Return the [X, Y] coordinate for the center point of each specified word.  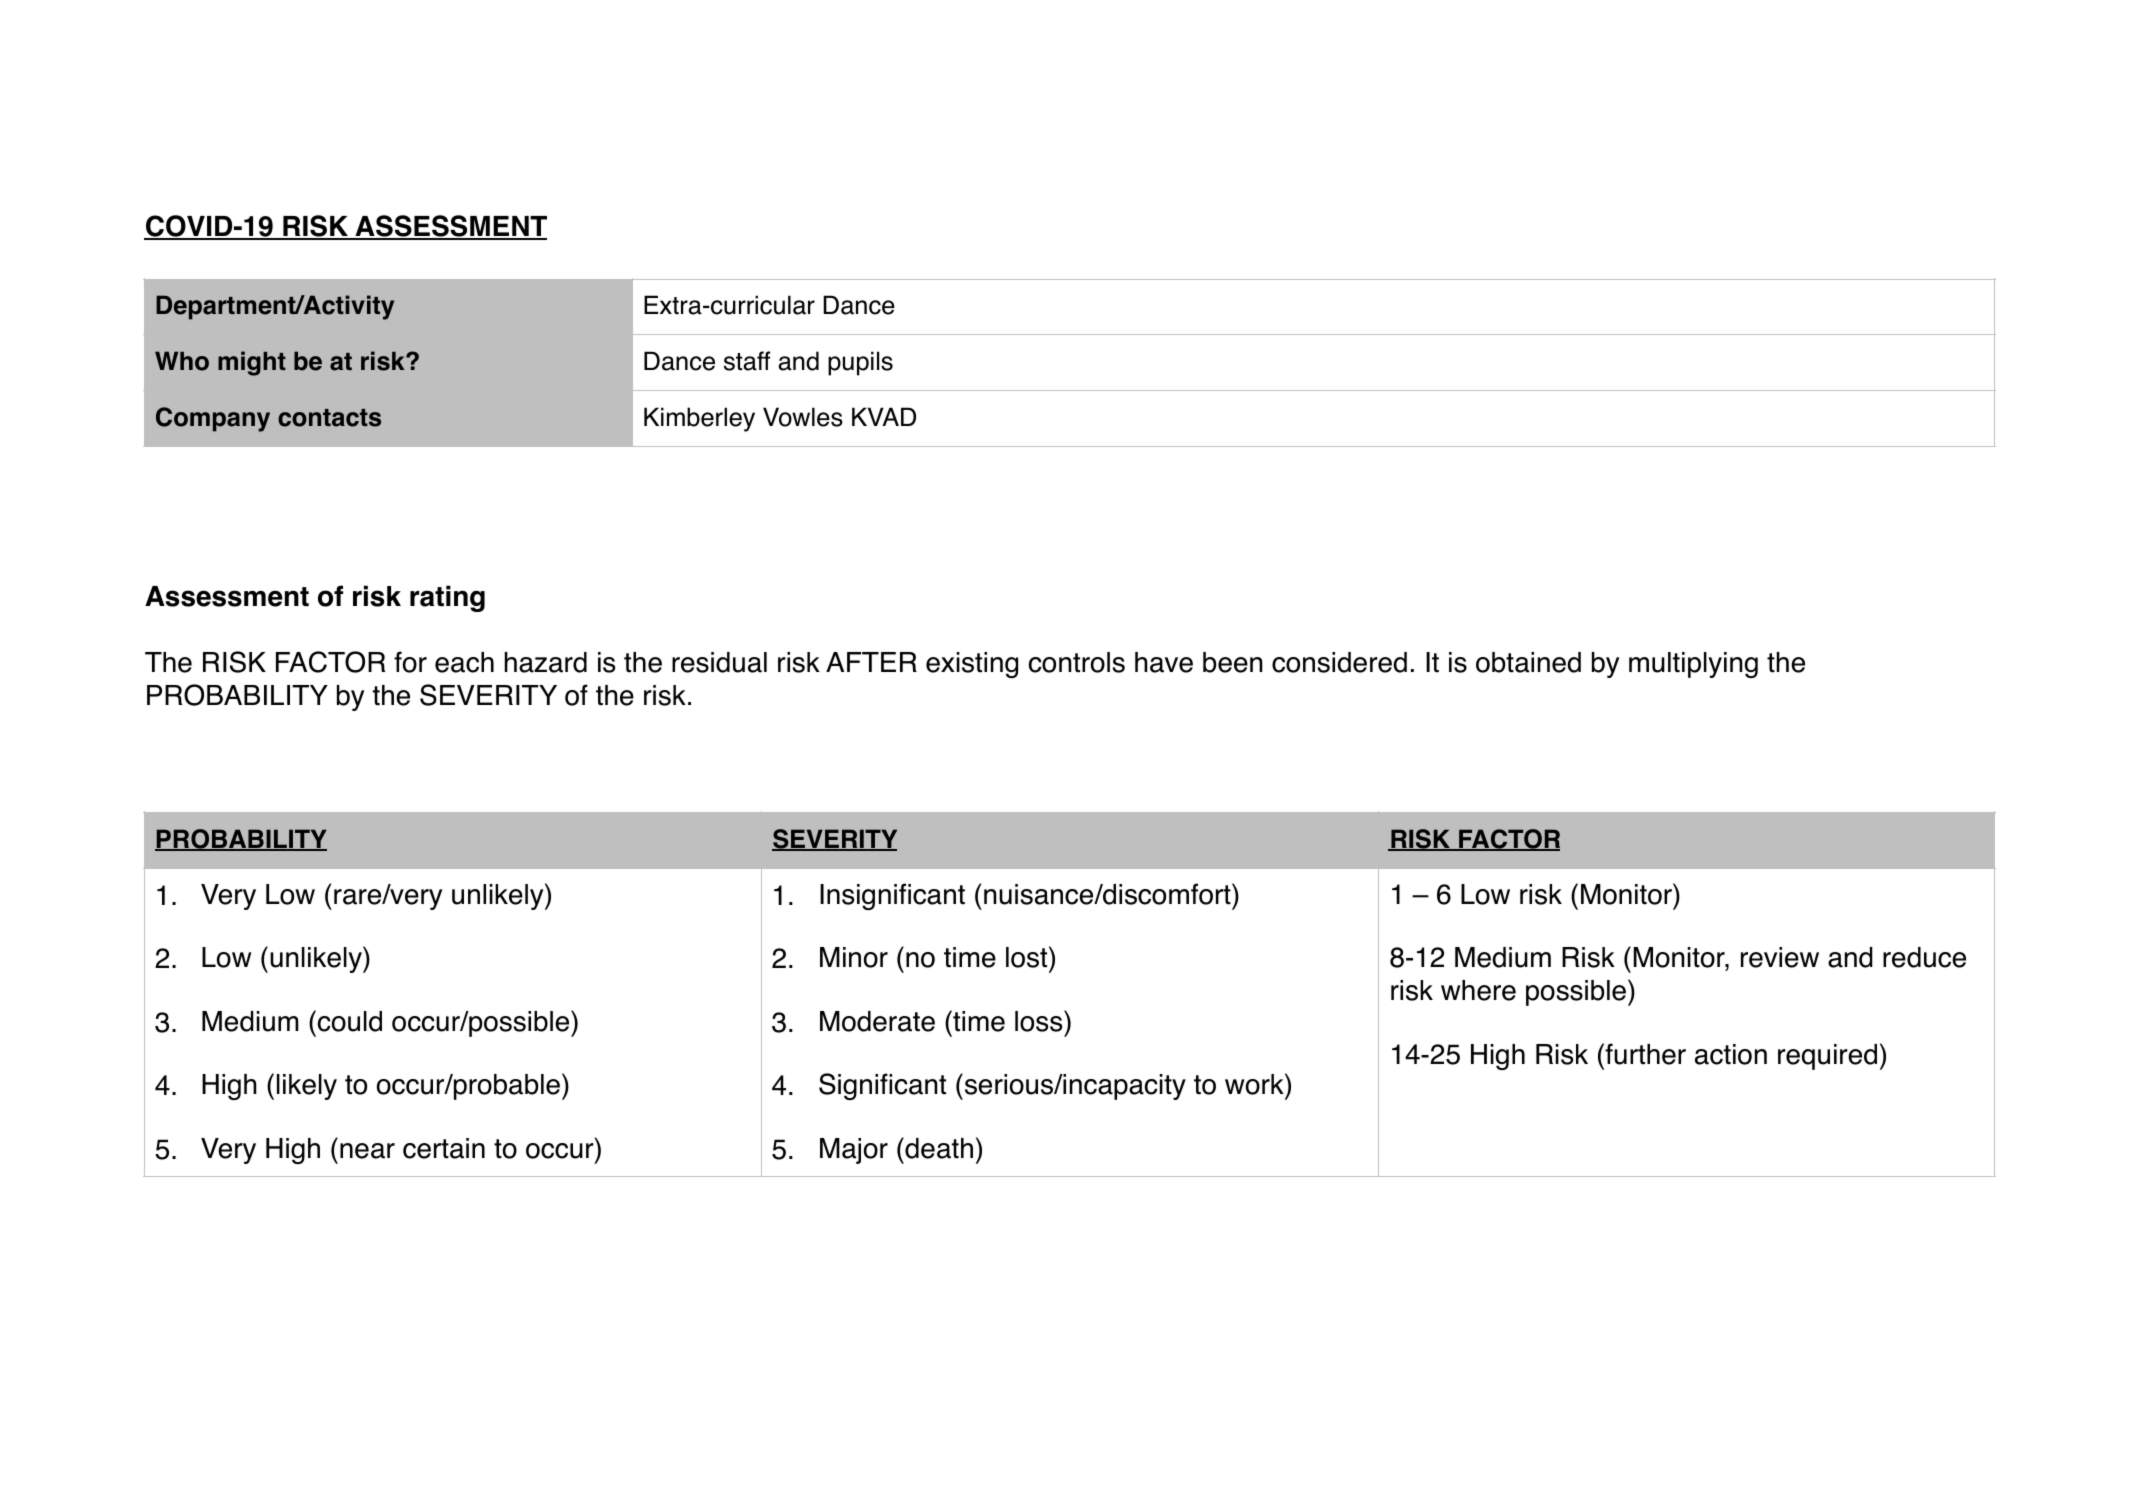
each [464, 662]
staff [747, 361]
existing [972, 665]
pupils [860, 363]
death [938, 1148]
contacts [329, 418]
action [1731, 1054]
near [367, 1151]
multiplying [1693, 665]
